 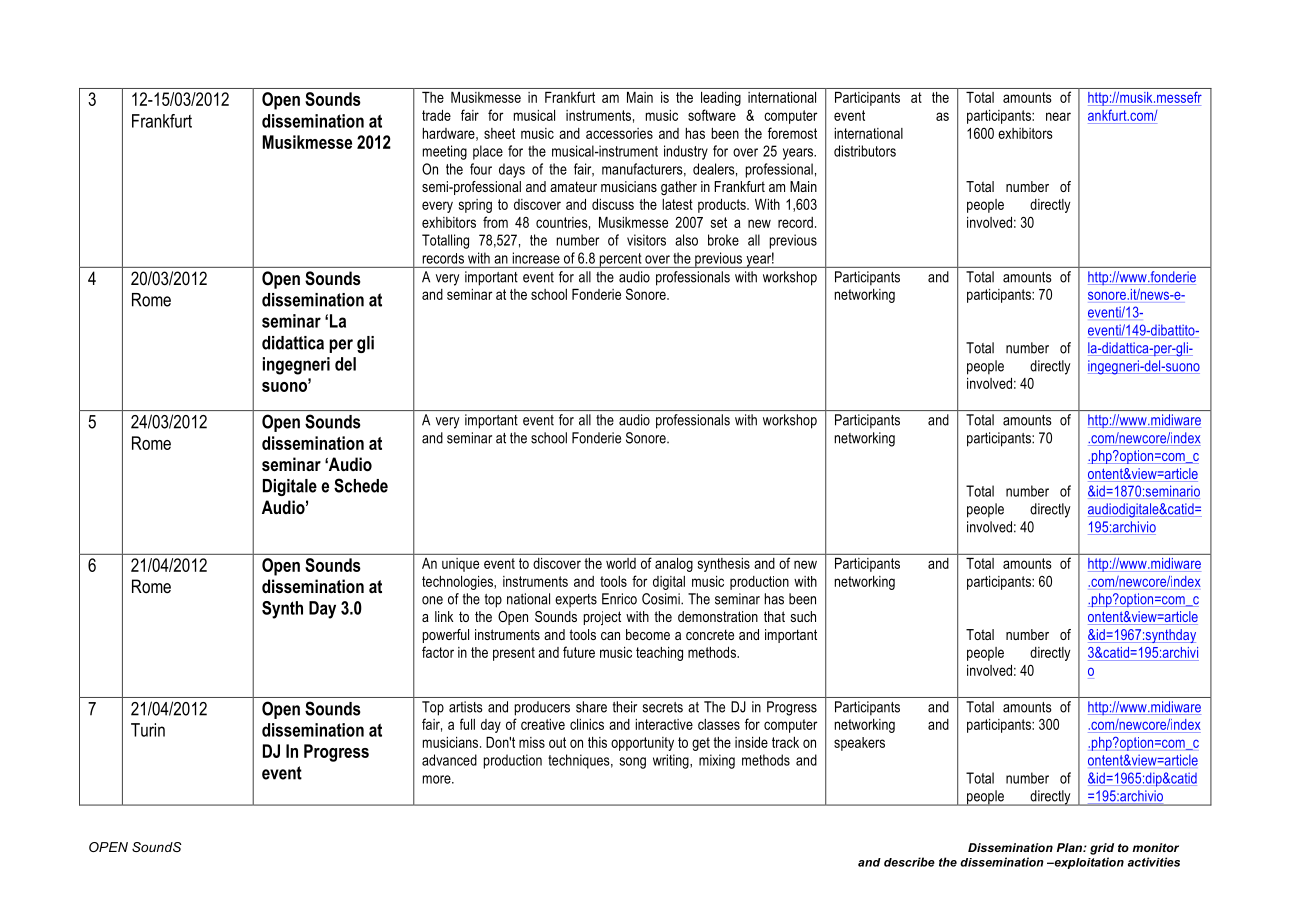 I want to click on accessories, so click(x=619, y=133).
